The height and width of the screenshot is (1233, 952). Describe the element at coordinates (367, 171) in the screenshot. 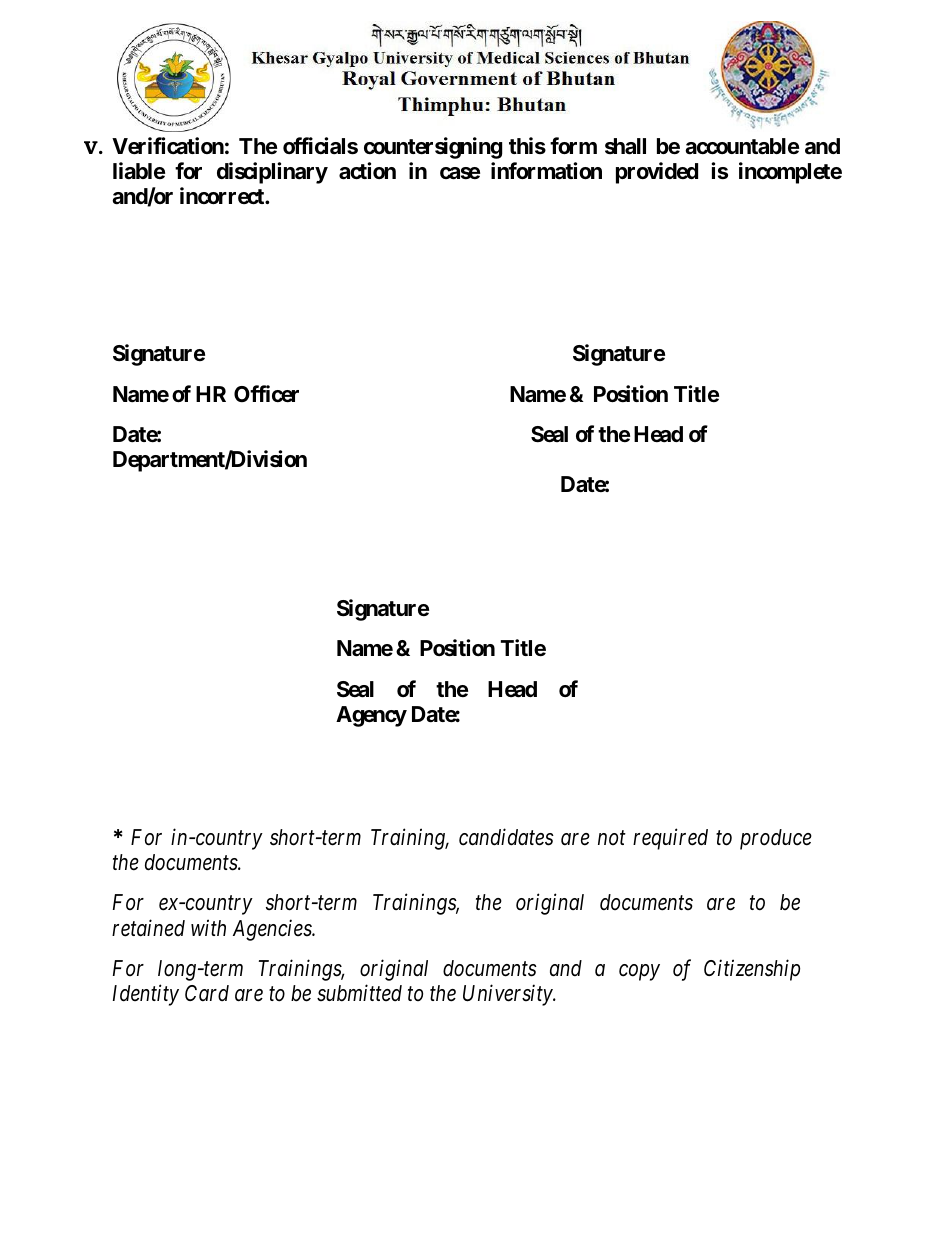

I see `action` at that location.
